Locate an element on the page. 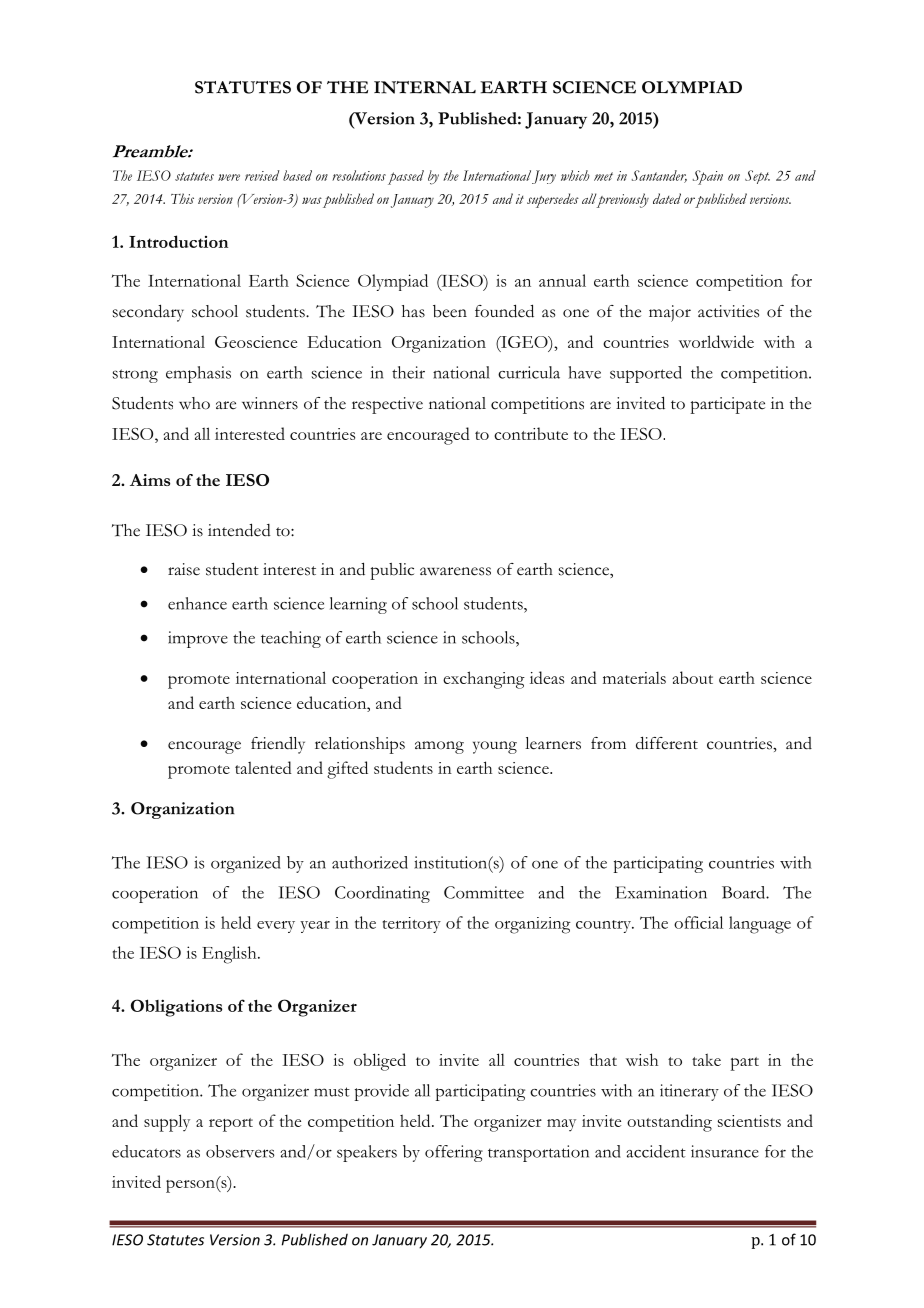  INTERNAL is located at coordinates (425, 87).
